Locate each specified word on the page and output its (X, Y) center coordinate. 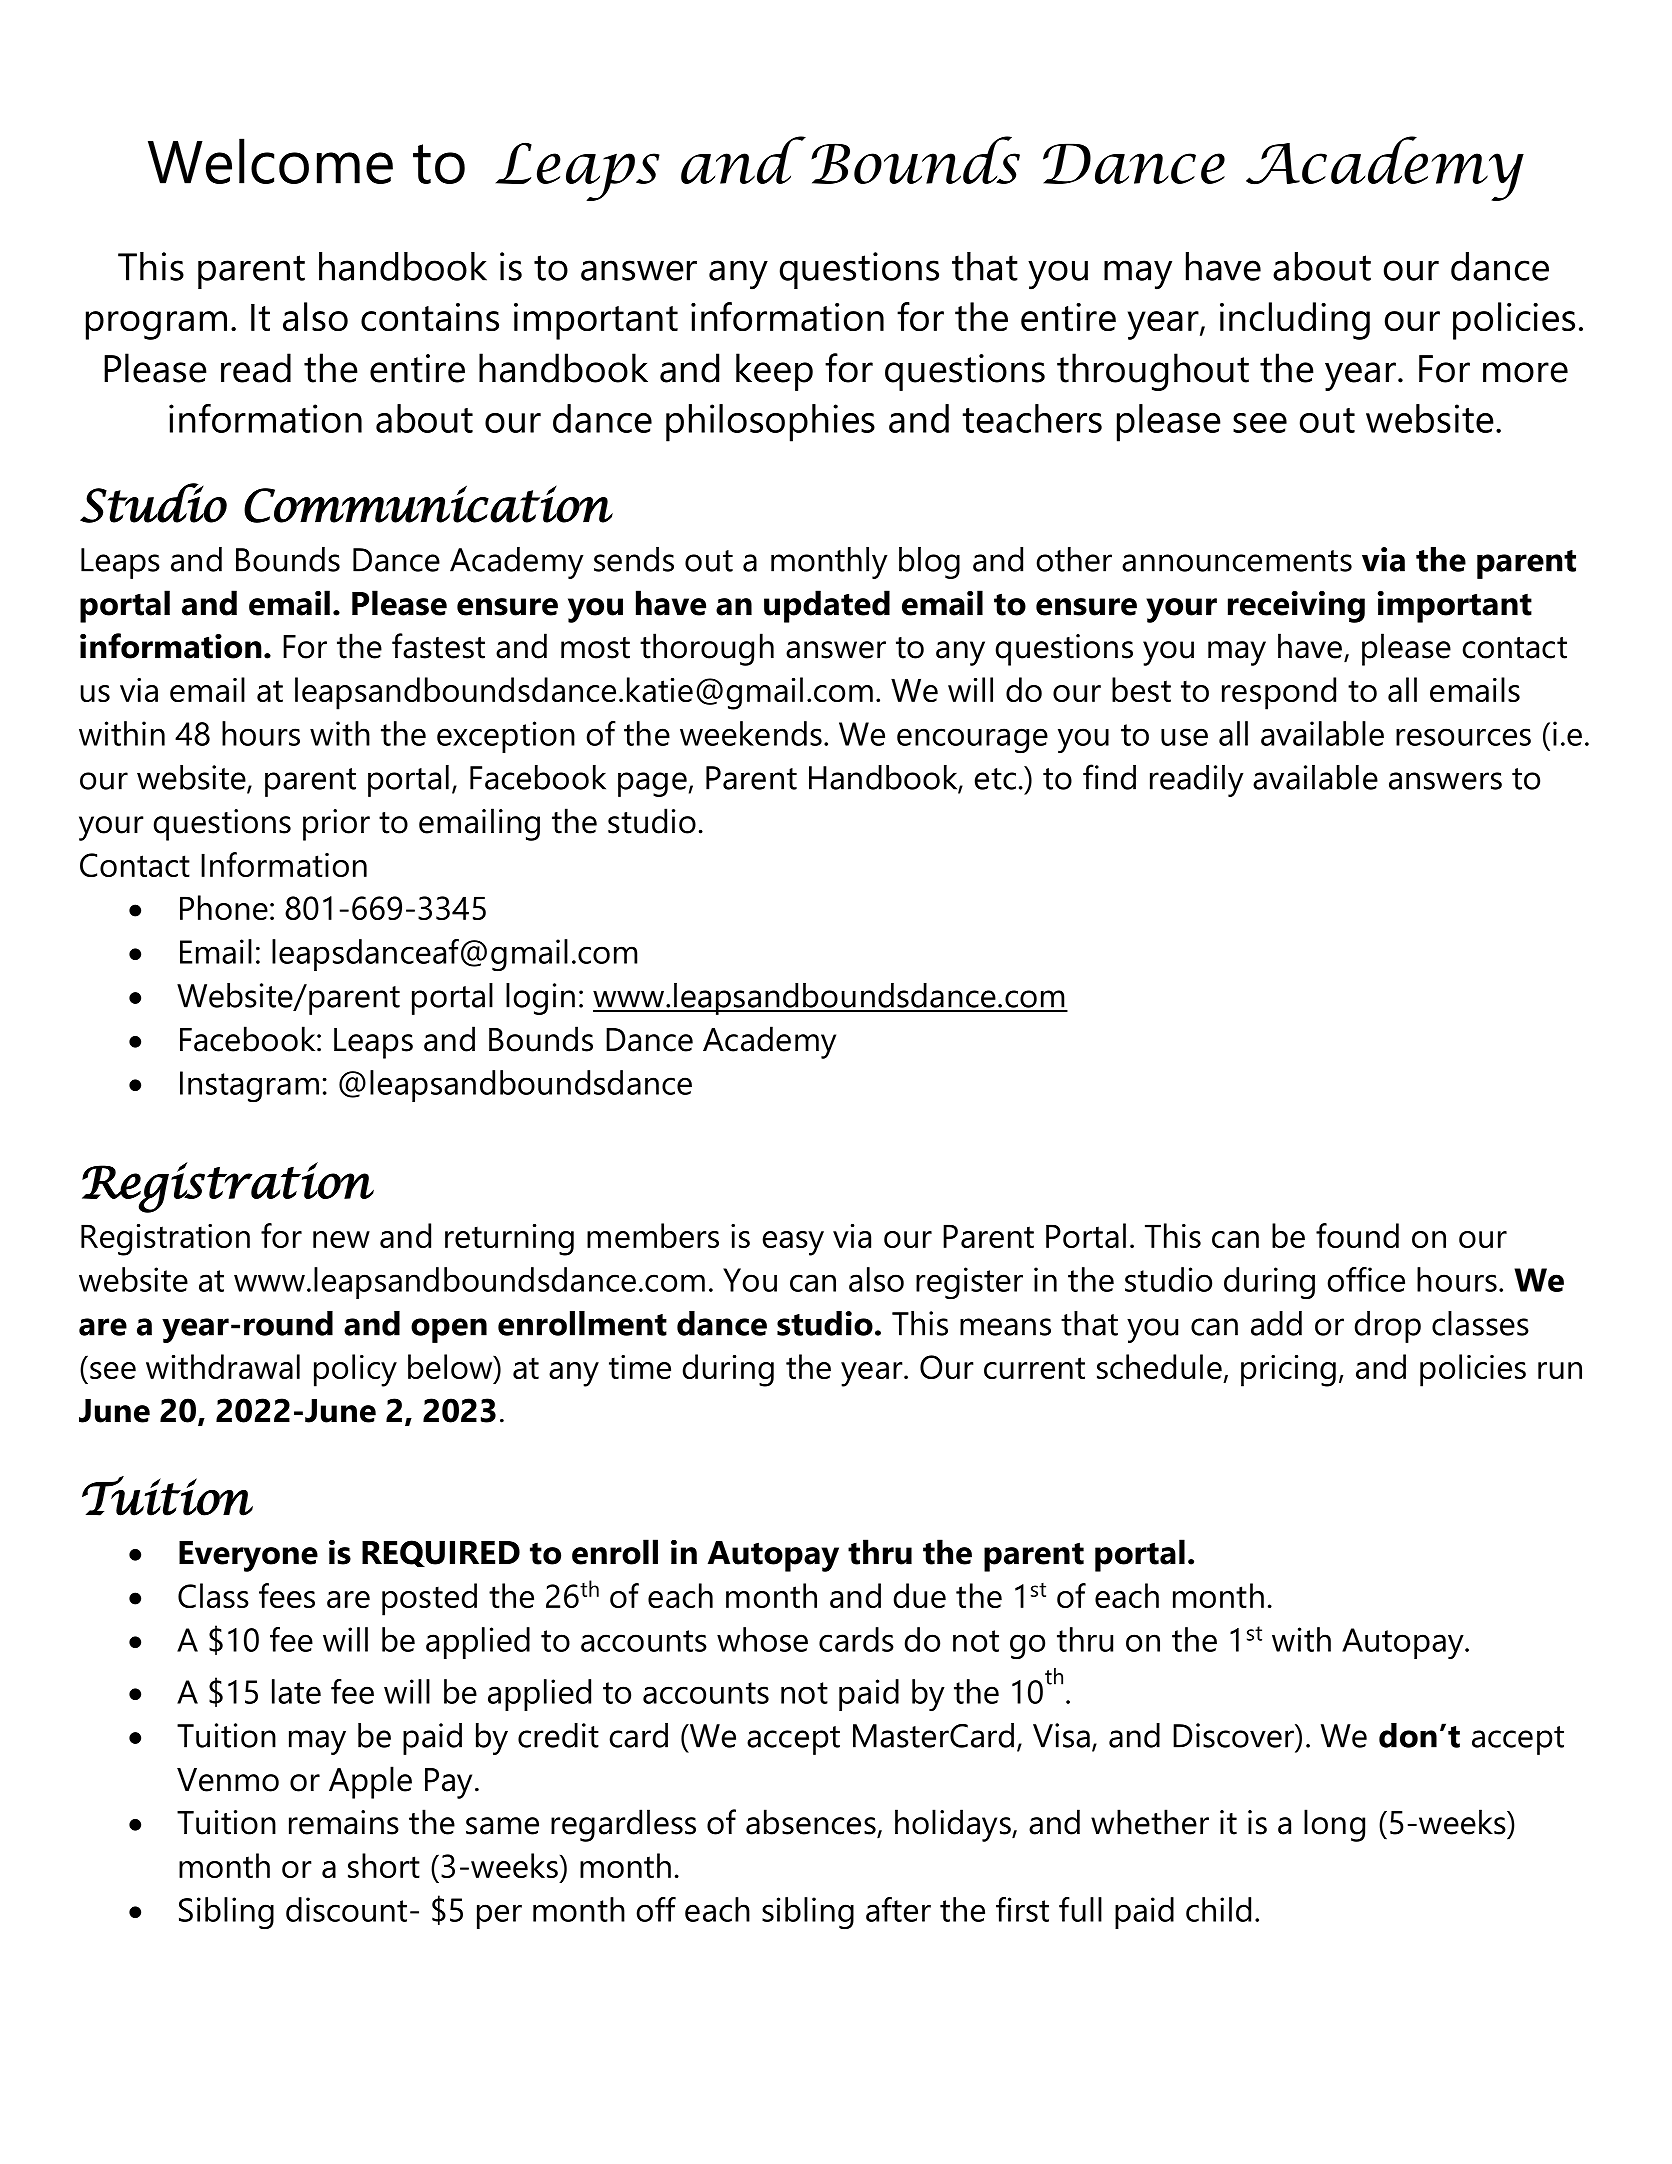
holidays (954, 1825)
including (1295, 321)
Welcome (270, 161)
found (1357, 1235)
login (540, 999)
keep (774, 372)
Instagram (249, 1087)
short (384, 1865)
